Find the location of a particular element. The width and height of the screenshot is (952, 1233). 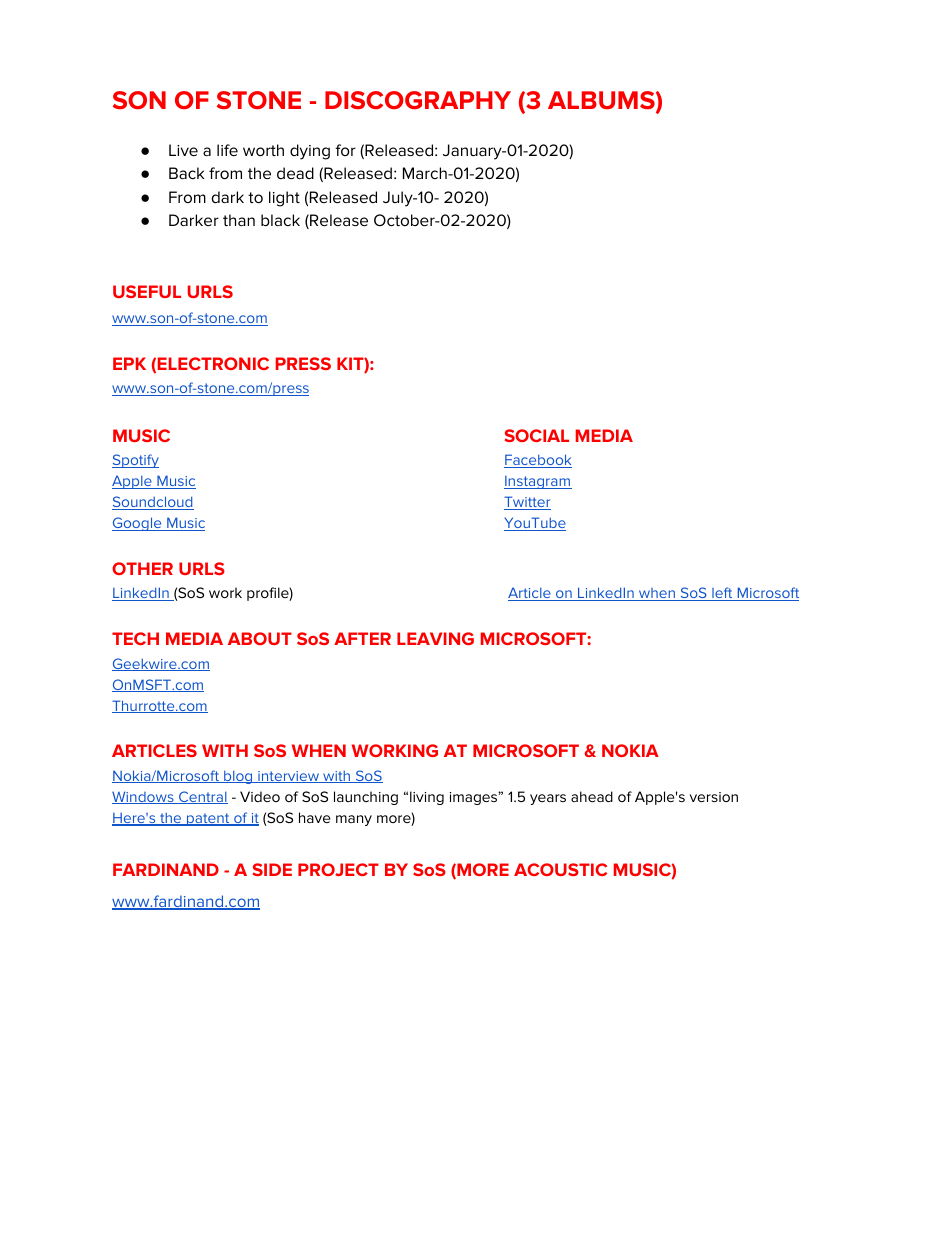

for is located at coordinates (345, 150).
